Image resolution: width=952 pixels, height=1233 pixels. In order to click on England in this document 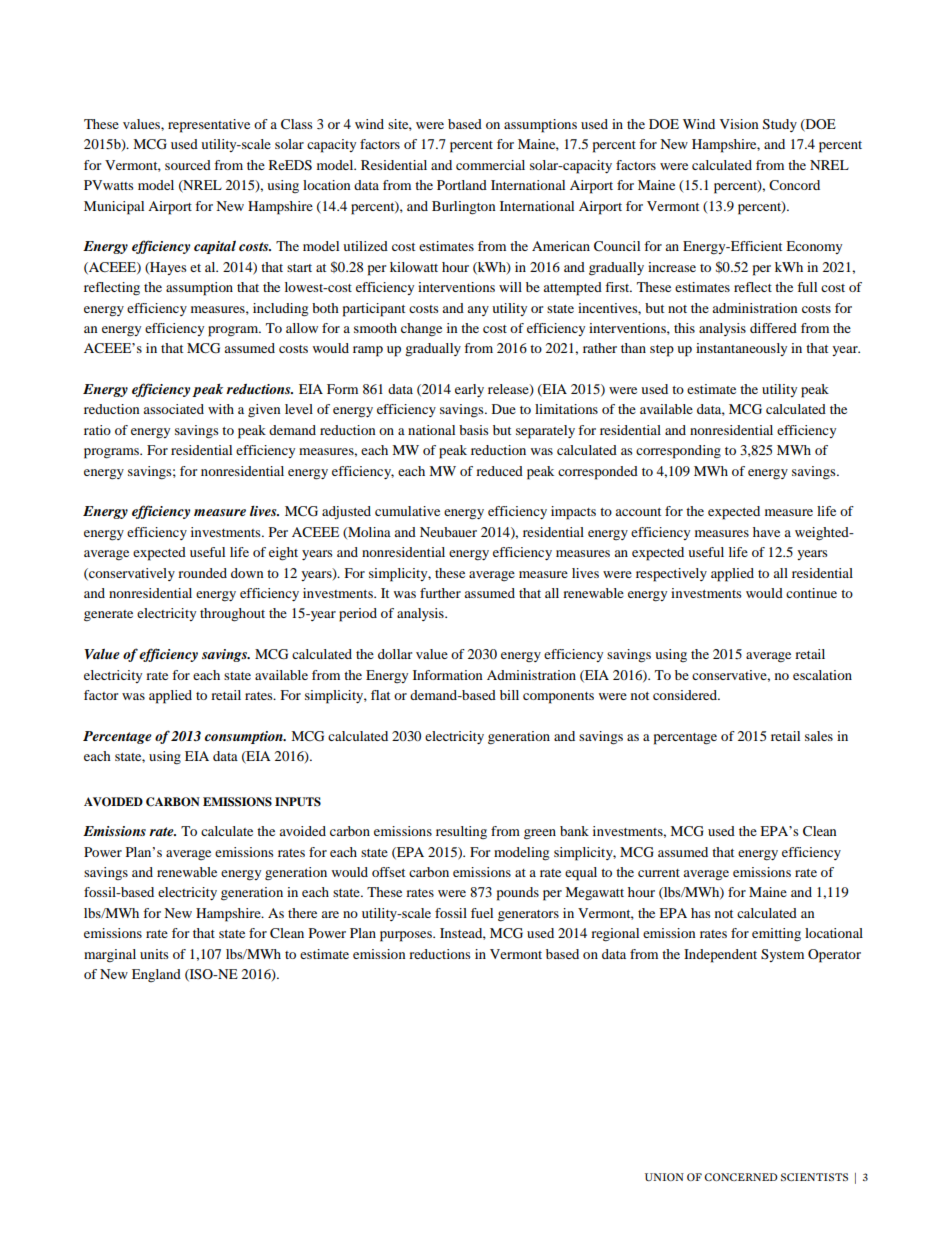, I will do `click(156, 975)`.
